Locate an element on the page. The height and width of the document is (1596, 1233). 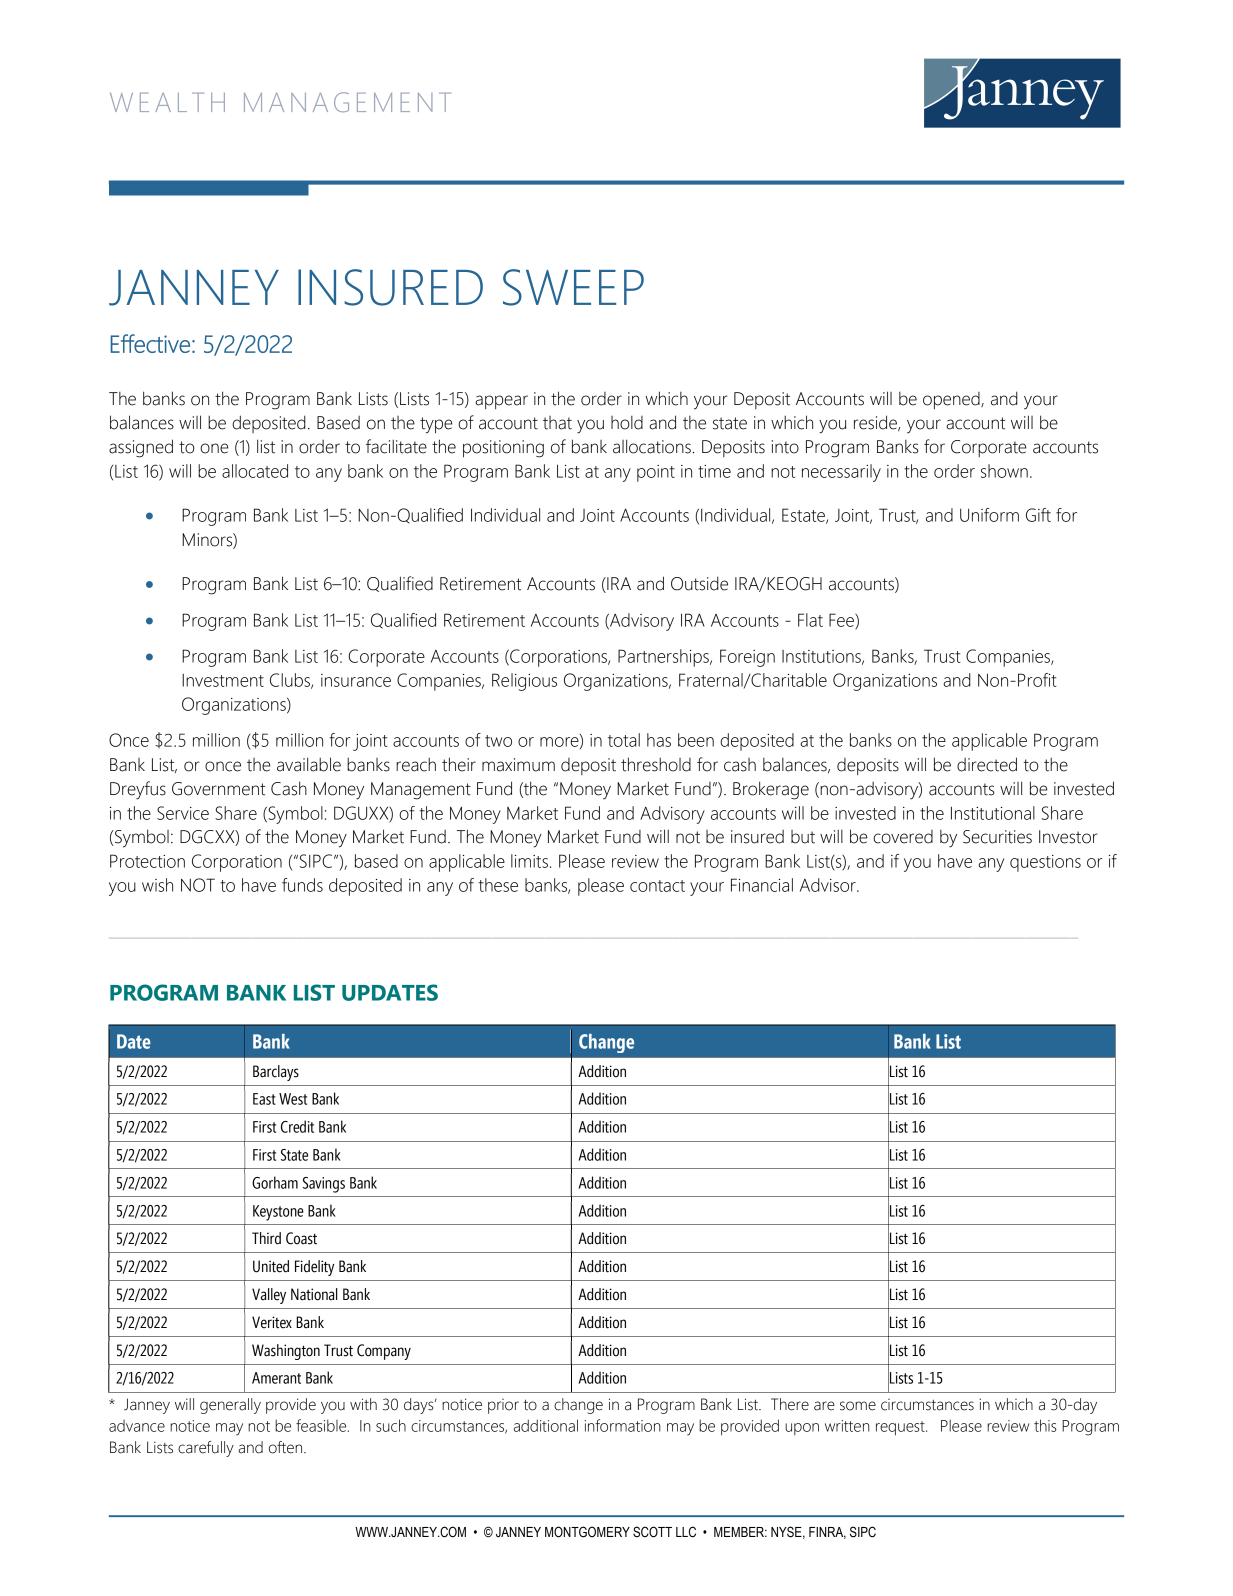
limits is located at coordinates (529, 861).
